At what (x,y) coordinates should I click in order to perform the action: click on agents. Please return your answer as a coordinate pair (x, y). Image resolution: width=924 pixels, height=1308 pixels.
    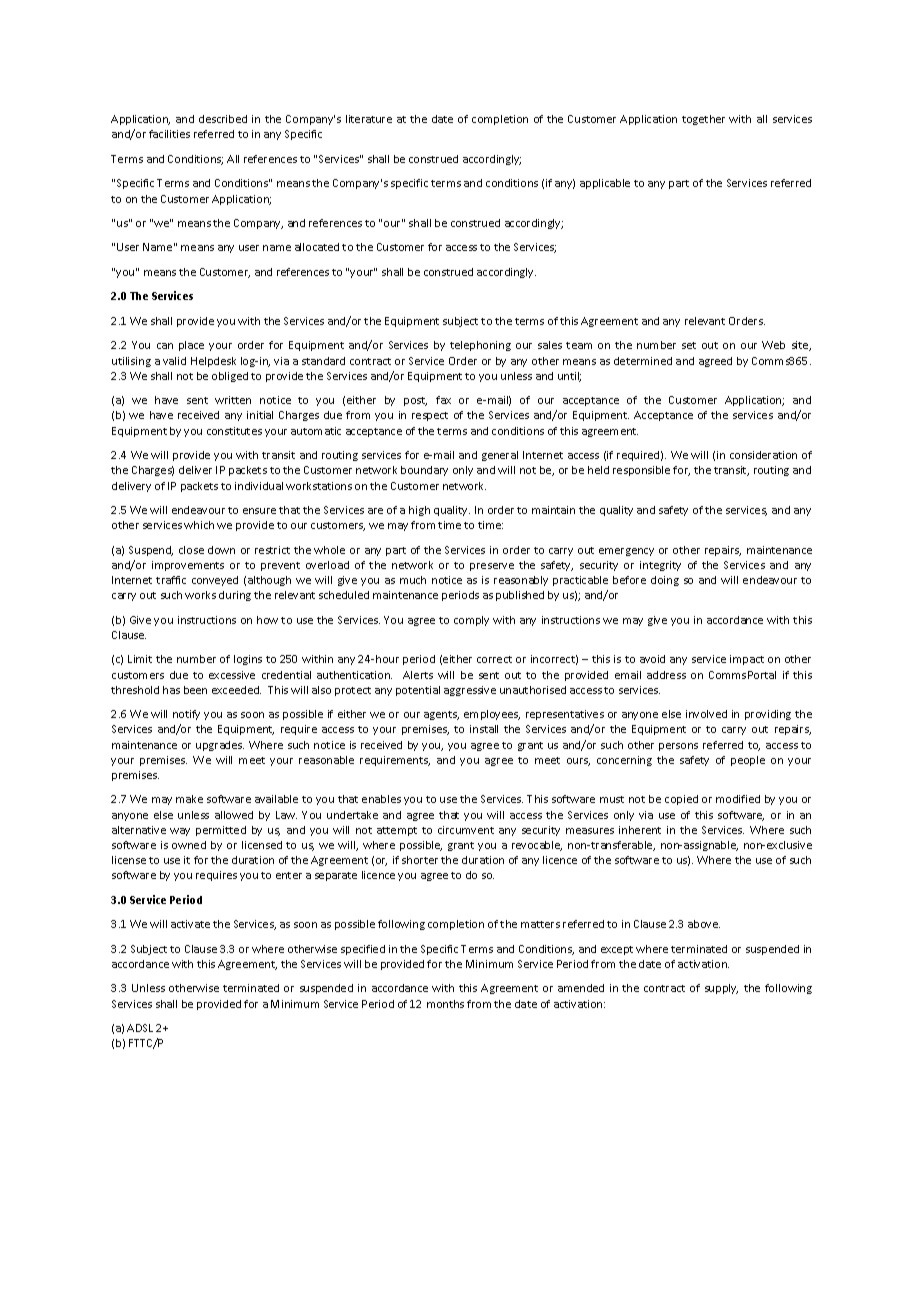
    Looking at the image, I should click on (441, 715).
